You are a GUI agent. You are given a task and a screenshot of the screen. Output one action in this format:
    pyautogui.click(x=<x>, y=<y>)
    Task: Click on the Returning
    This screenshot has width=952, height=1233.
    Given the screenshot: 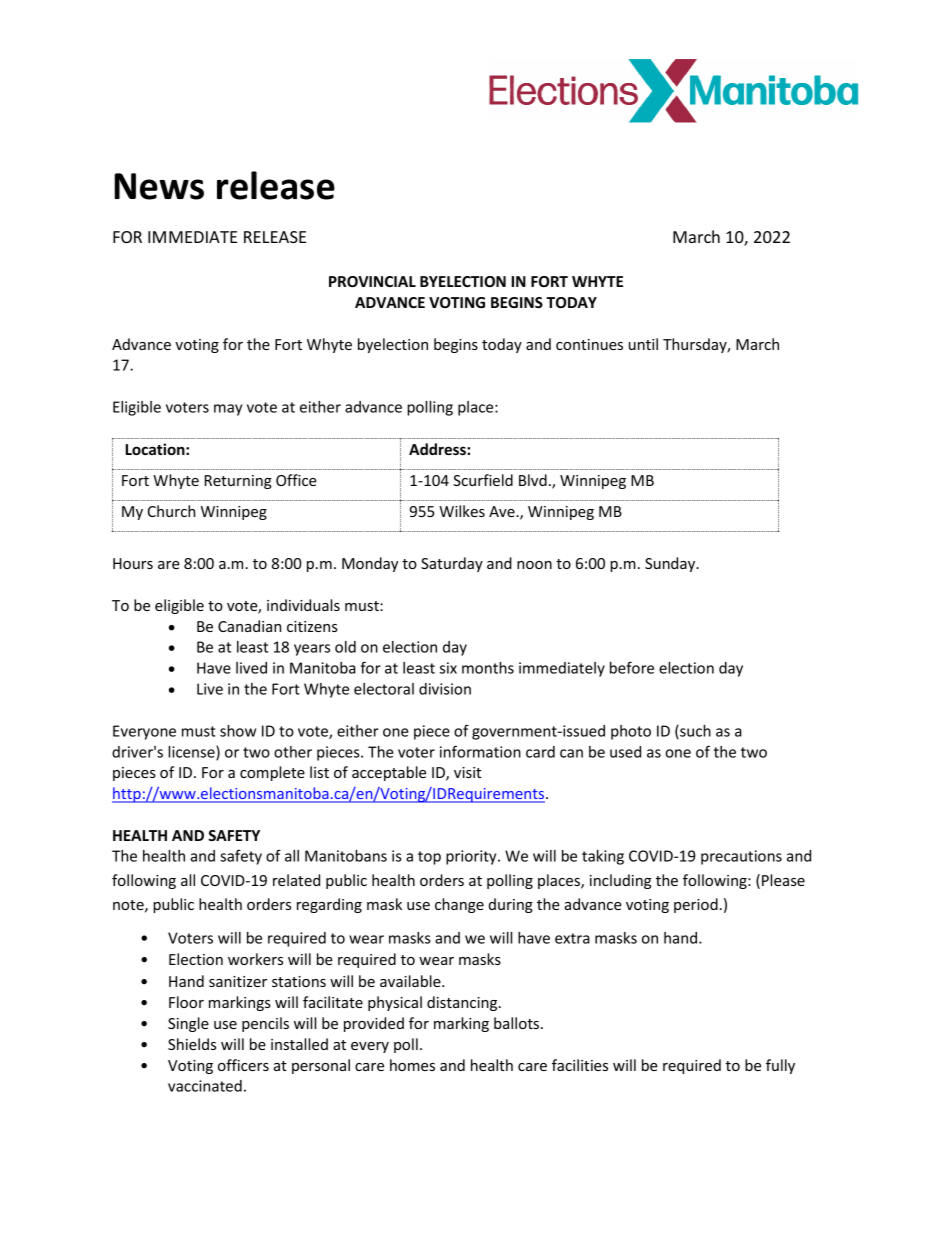 What is the action you would take?
    pyautogui.click(x=238, y=482)
